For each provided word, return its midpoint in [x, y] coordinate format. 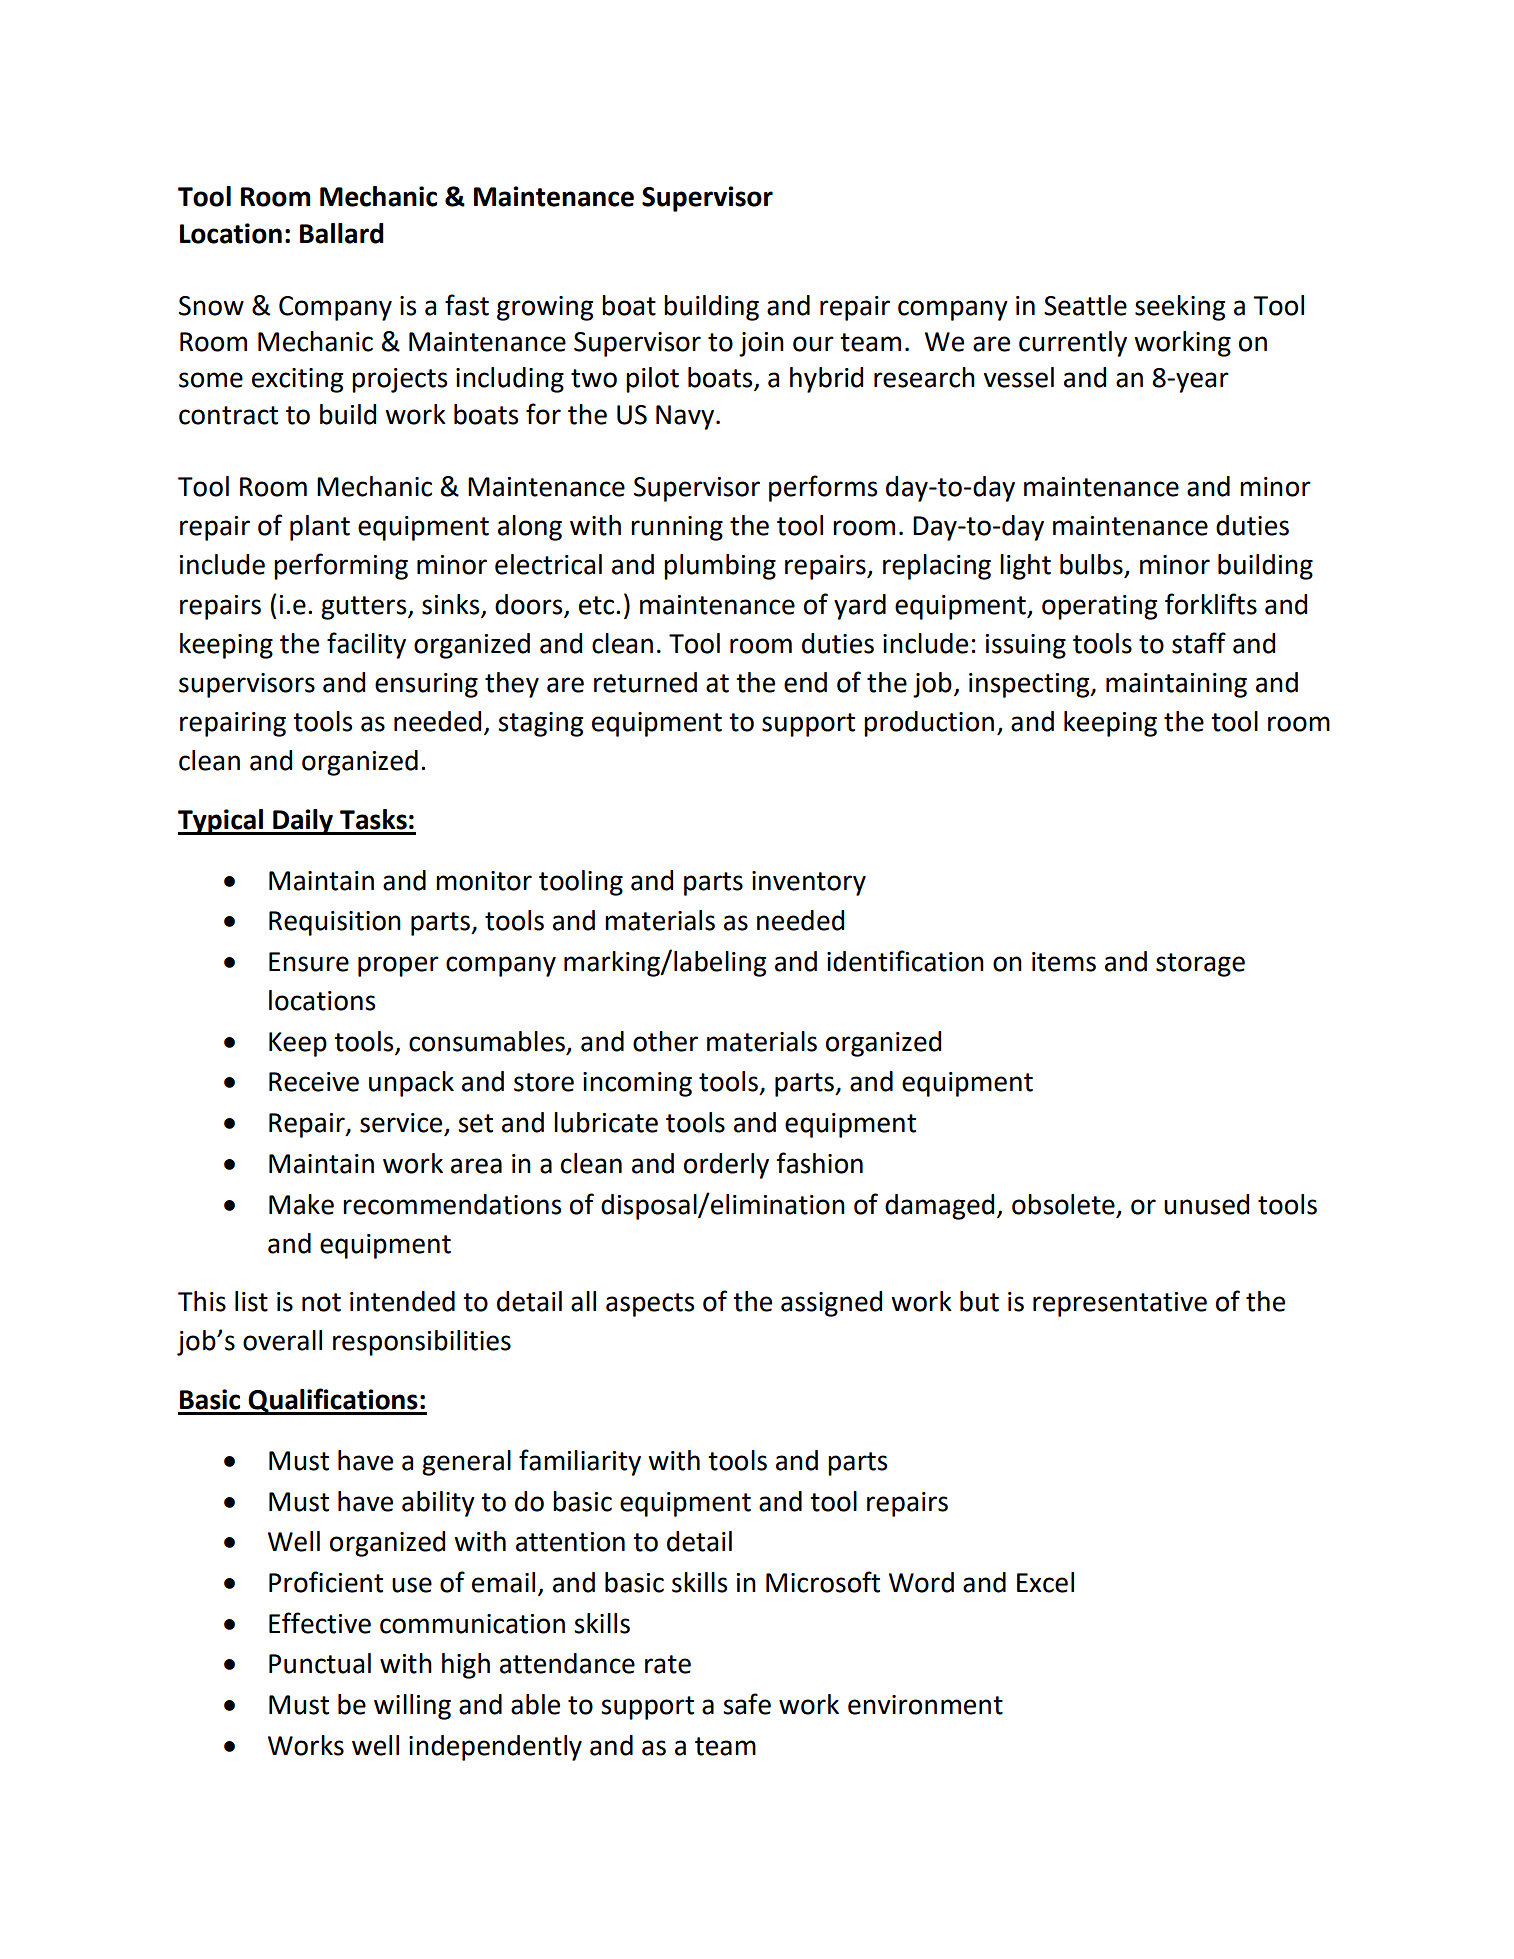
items [1064, 962]
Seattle [1085, 305]
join [761, 344]
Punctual [320, 1663]
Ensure [309, 962]
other [665, 1041]
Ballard [342, 233]
